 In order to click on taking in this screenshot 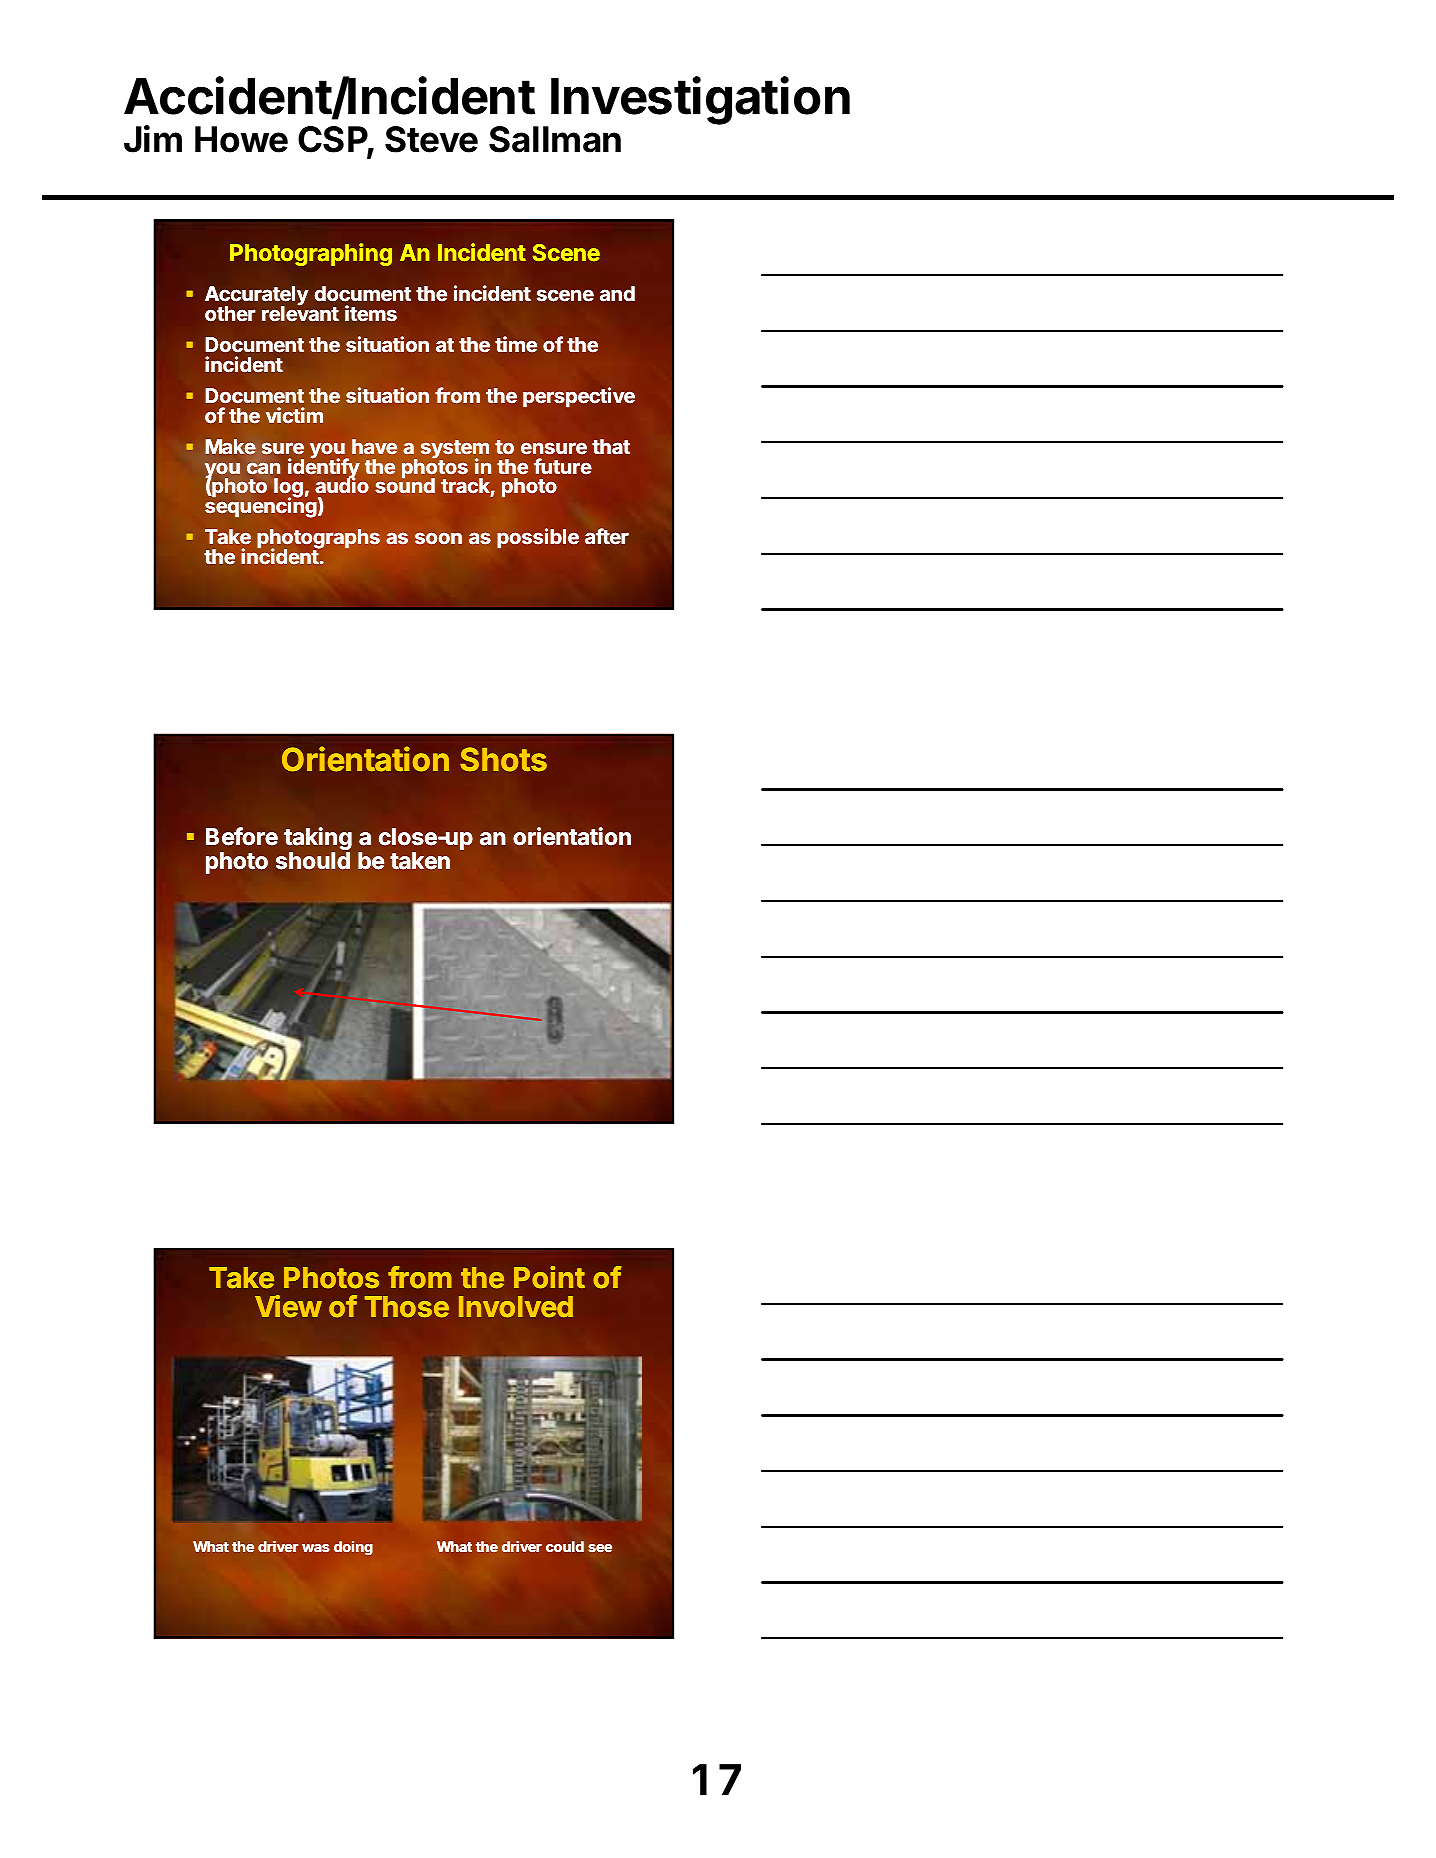, I will do `click(318, 840)`.
